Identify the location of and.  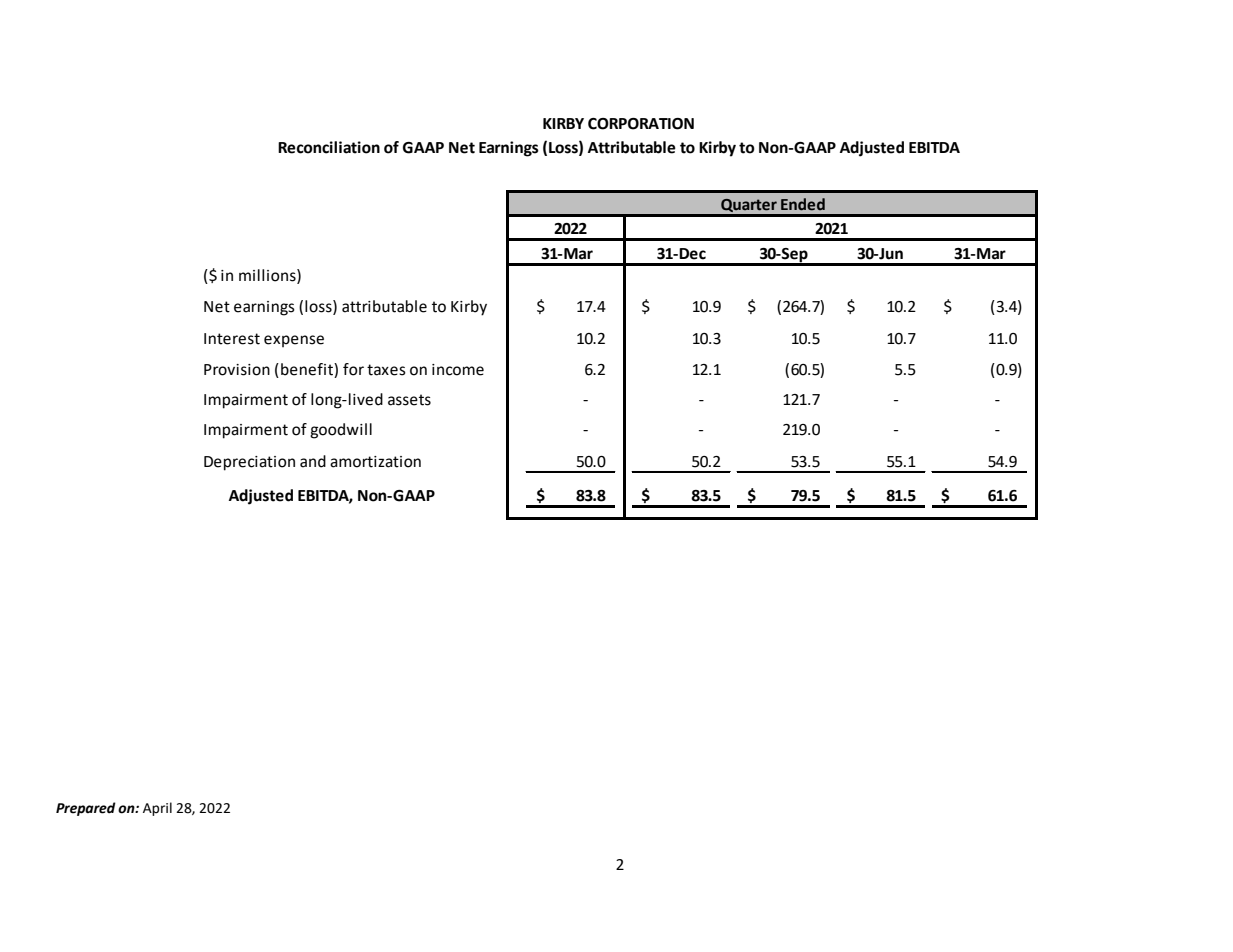
(313, 461).
